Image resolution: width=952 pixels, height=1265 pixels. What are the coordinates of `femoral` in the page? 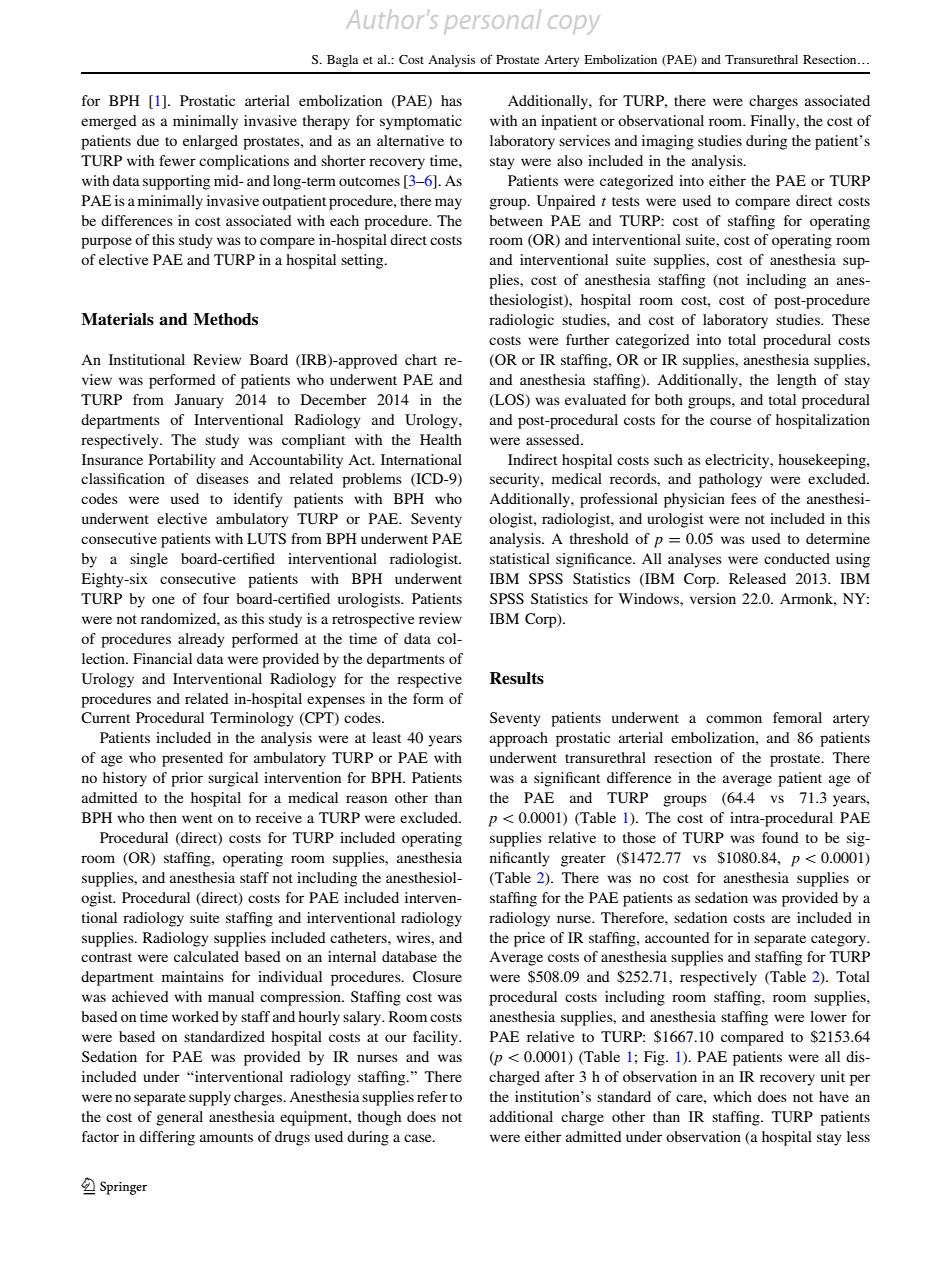 It's located at (797, 717).
